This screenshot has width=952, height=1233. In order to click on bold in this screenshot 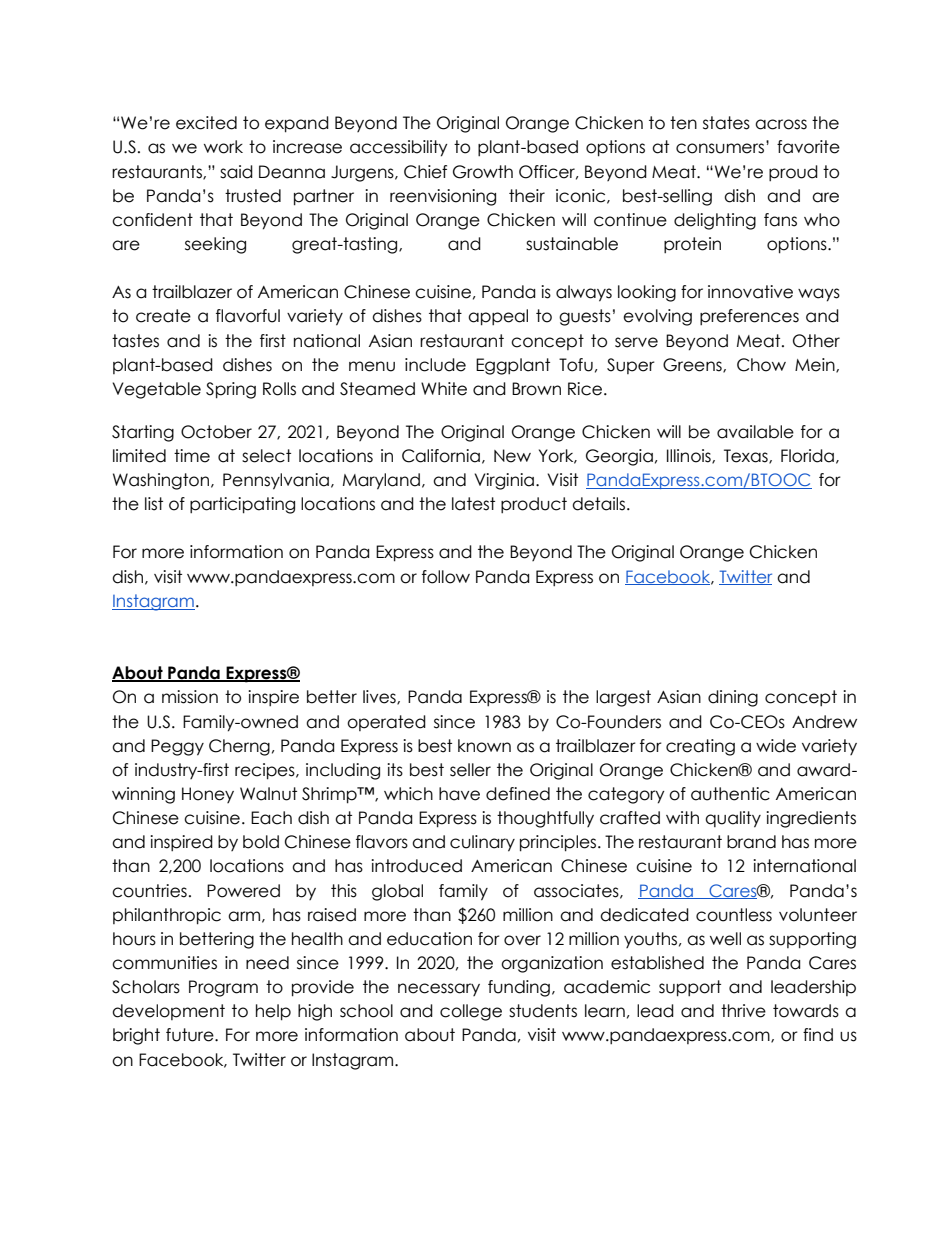, I will do `click(261, 842)`.
